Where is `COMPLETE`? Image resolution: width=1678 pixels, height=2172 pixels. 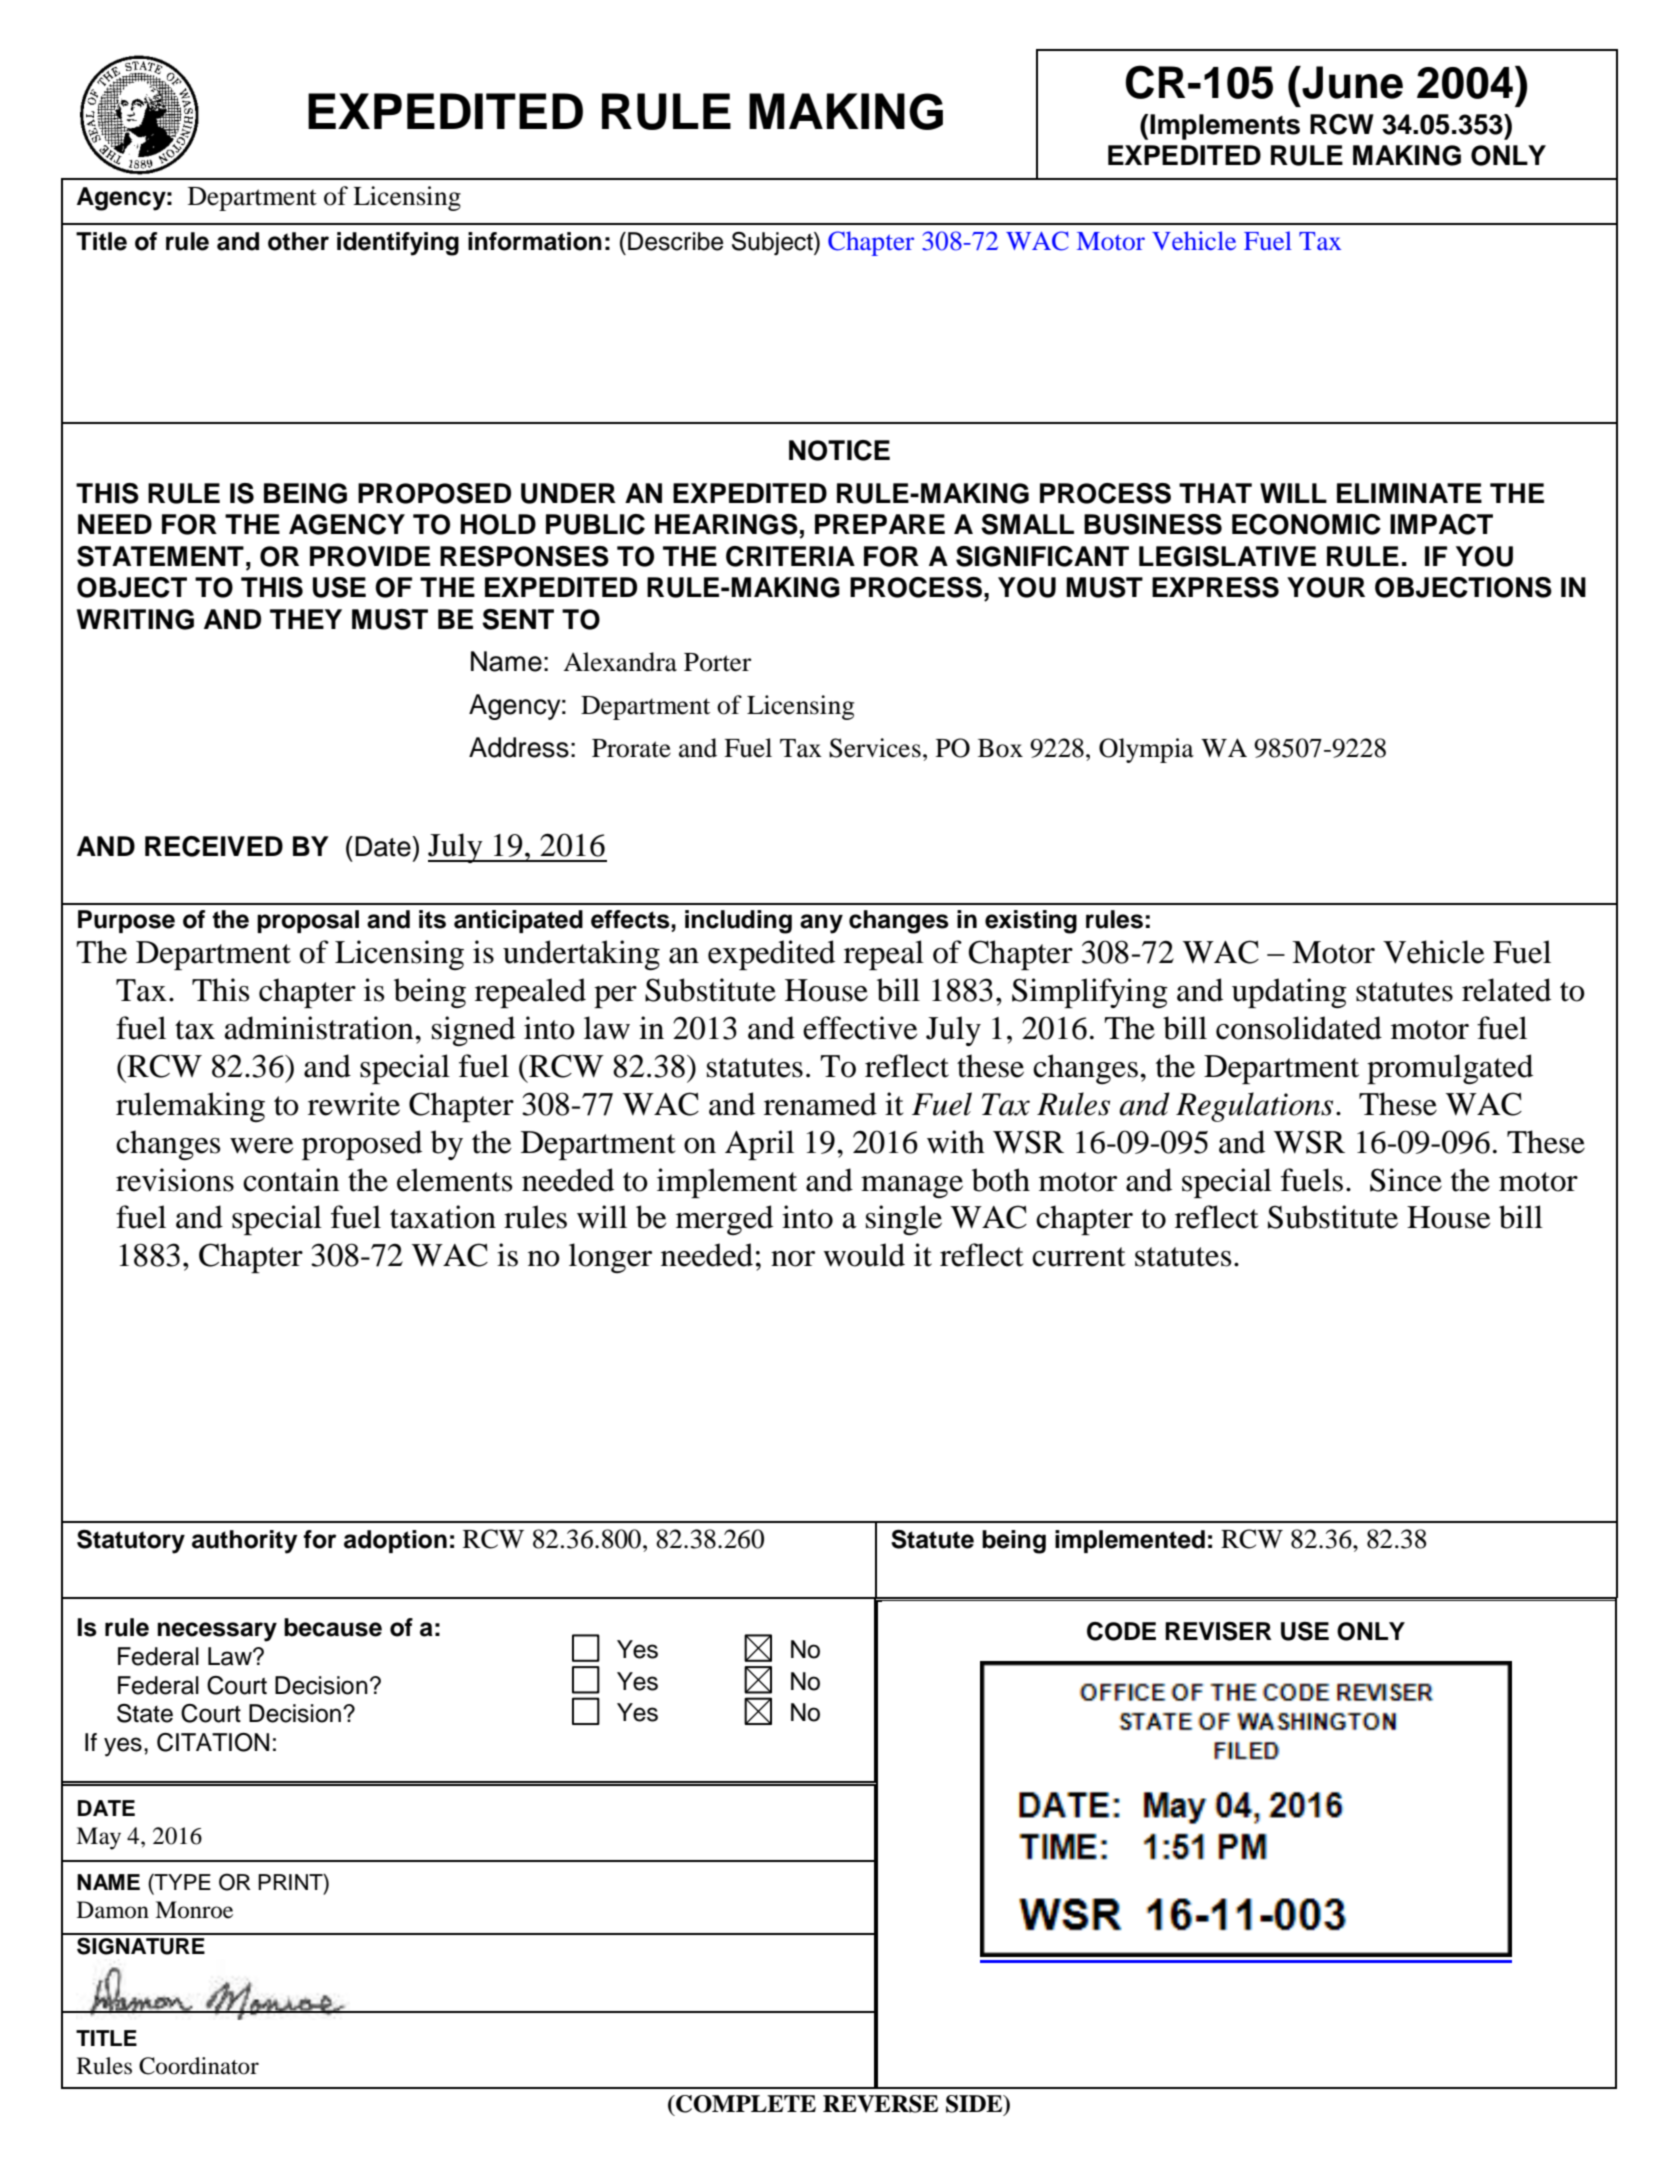
COMPLETE is located at coordinates (745, 2104).
